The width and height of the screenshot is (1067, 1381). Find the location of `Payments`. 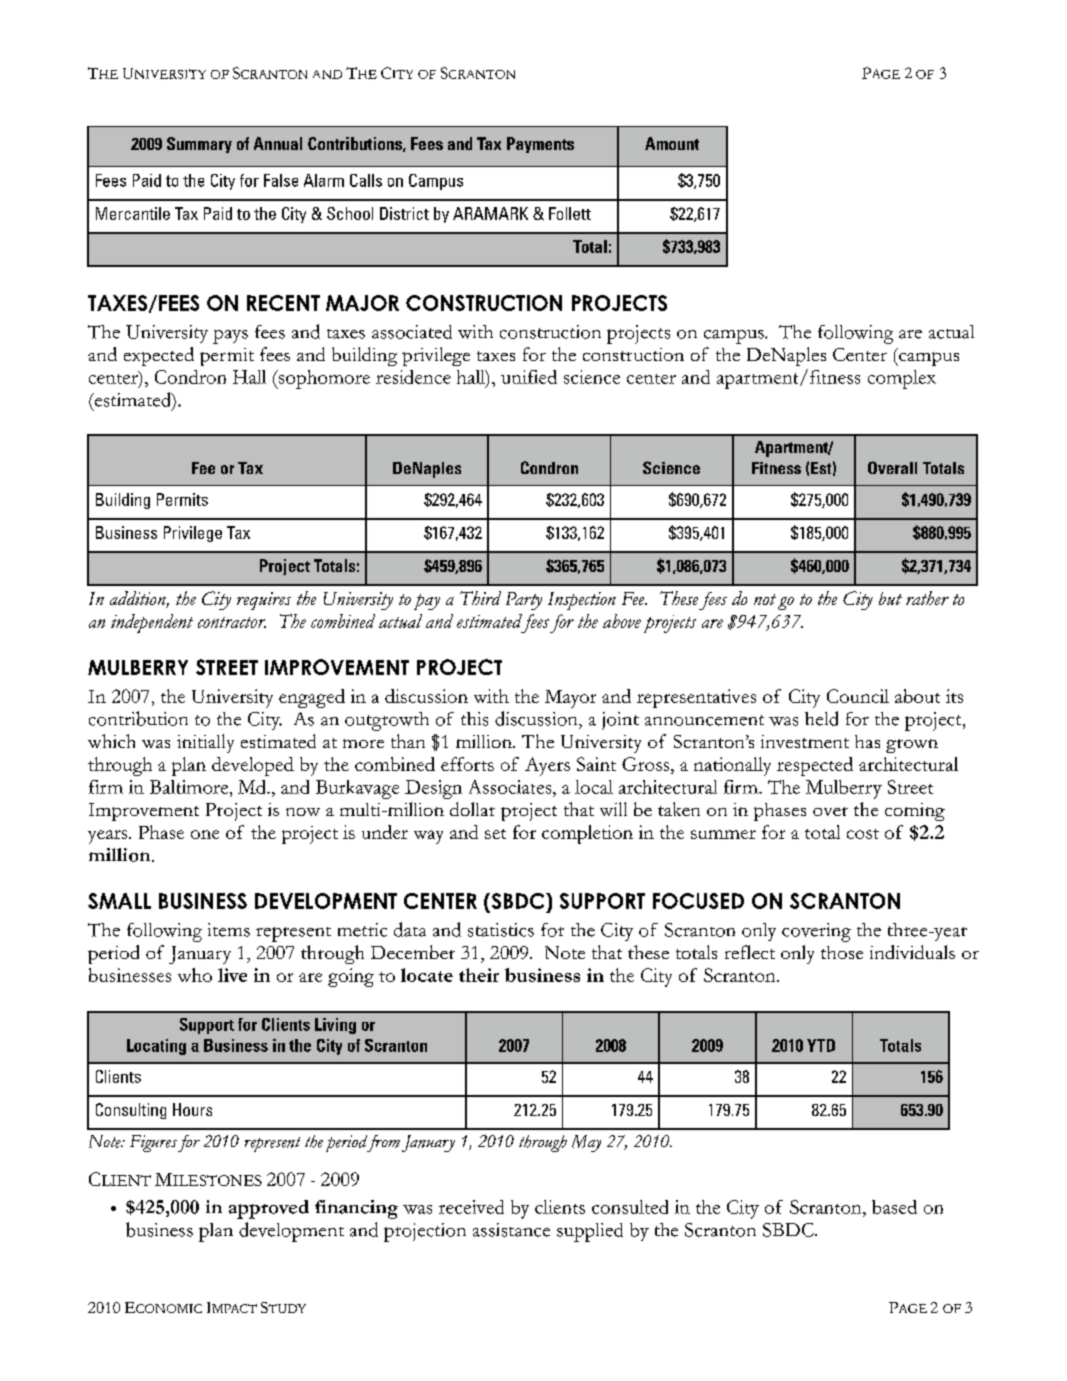

Payments is located at coordinates (540, 145).
